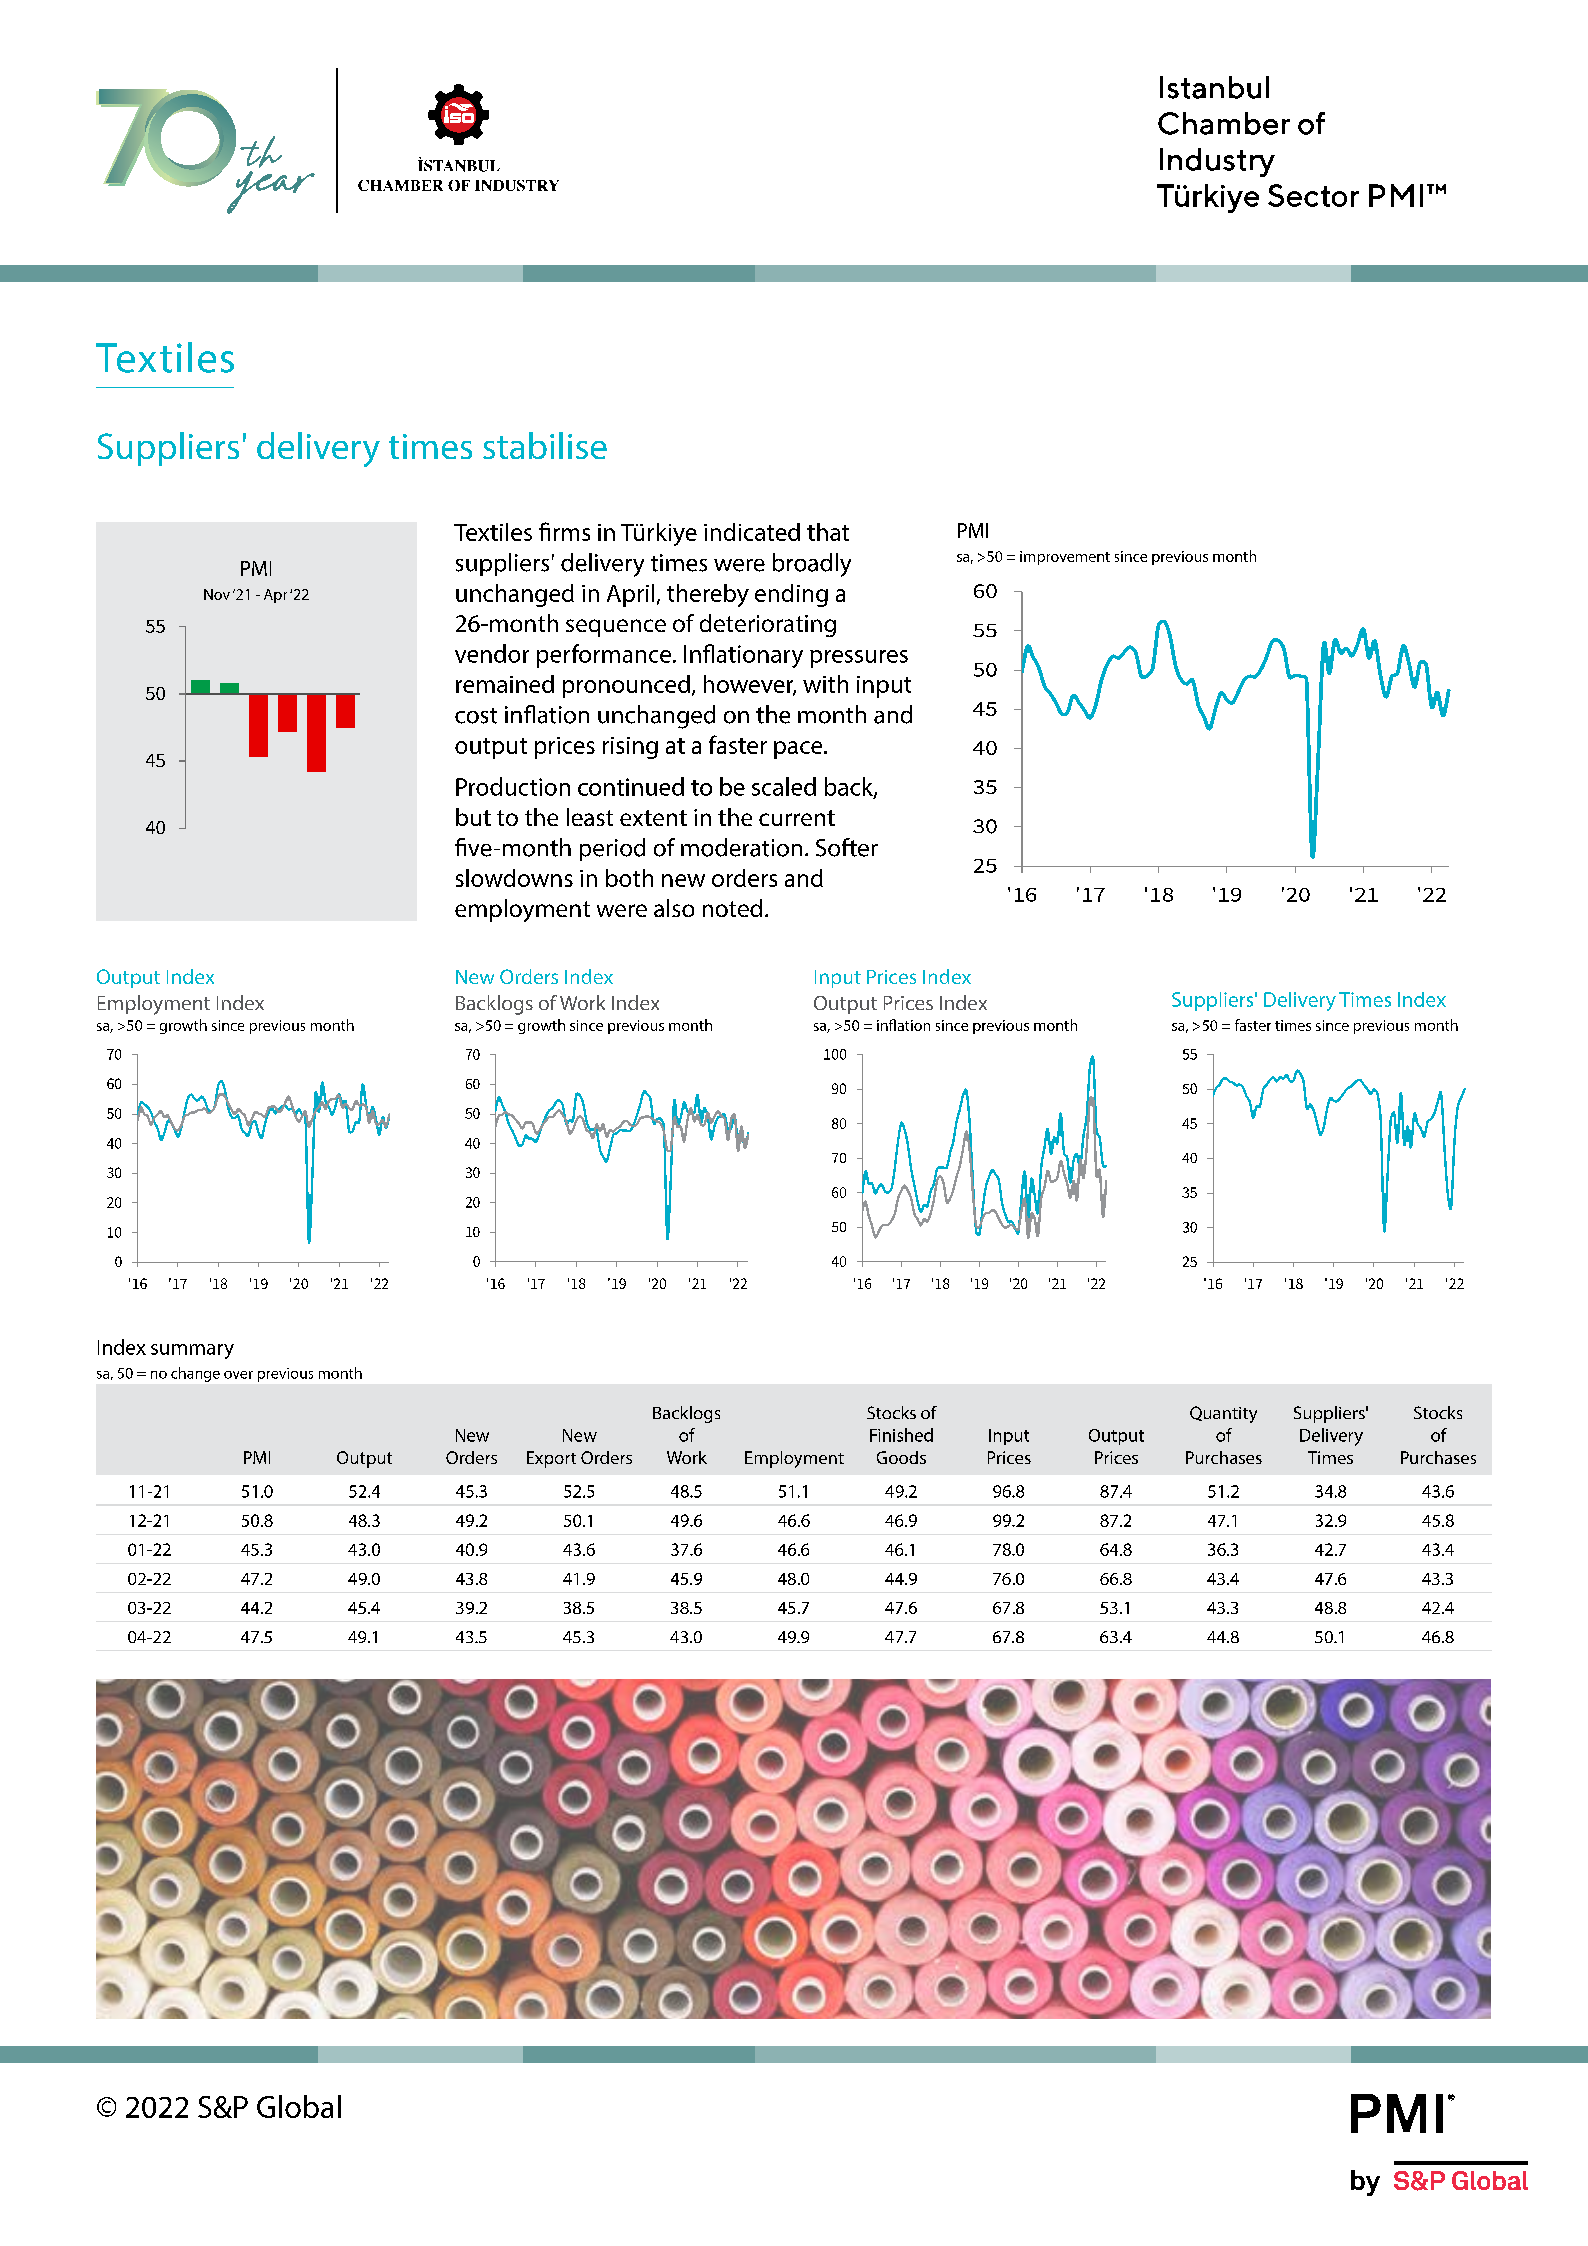 The height and width of the screenshot is (2246, 1588). Describe the element at coordinates (1065, 558) in the screenshot. I see `improvement` at that location.
